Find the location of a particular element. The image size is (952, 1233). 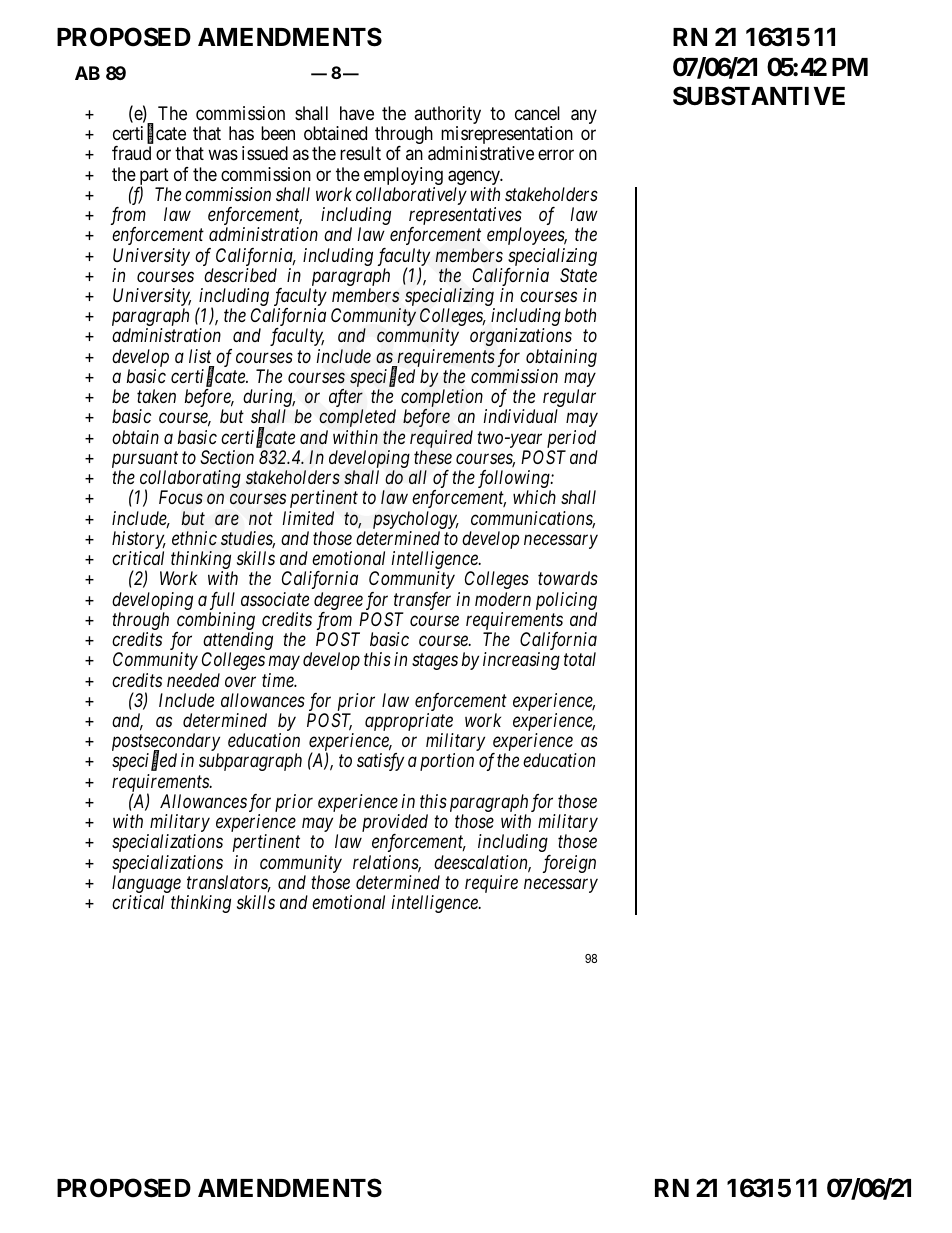

period is located at coordinates (571, 439).
